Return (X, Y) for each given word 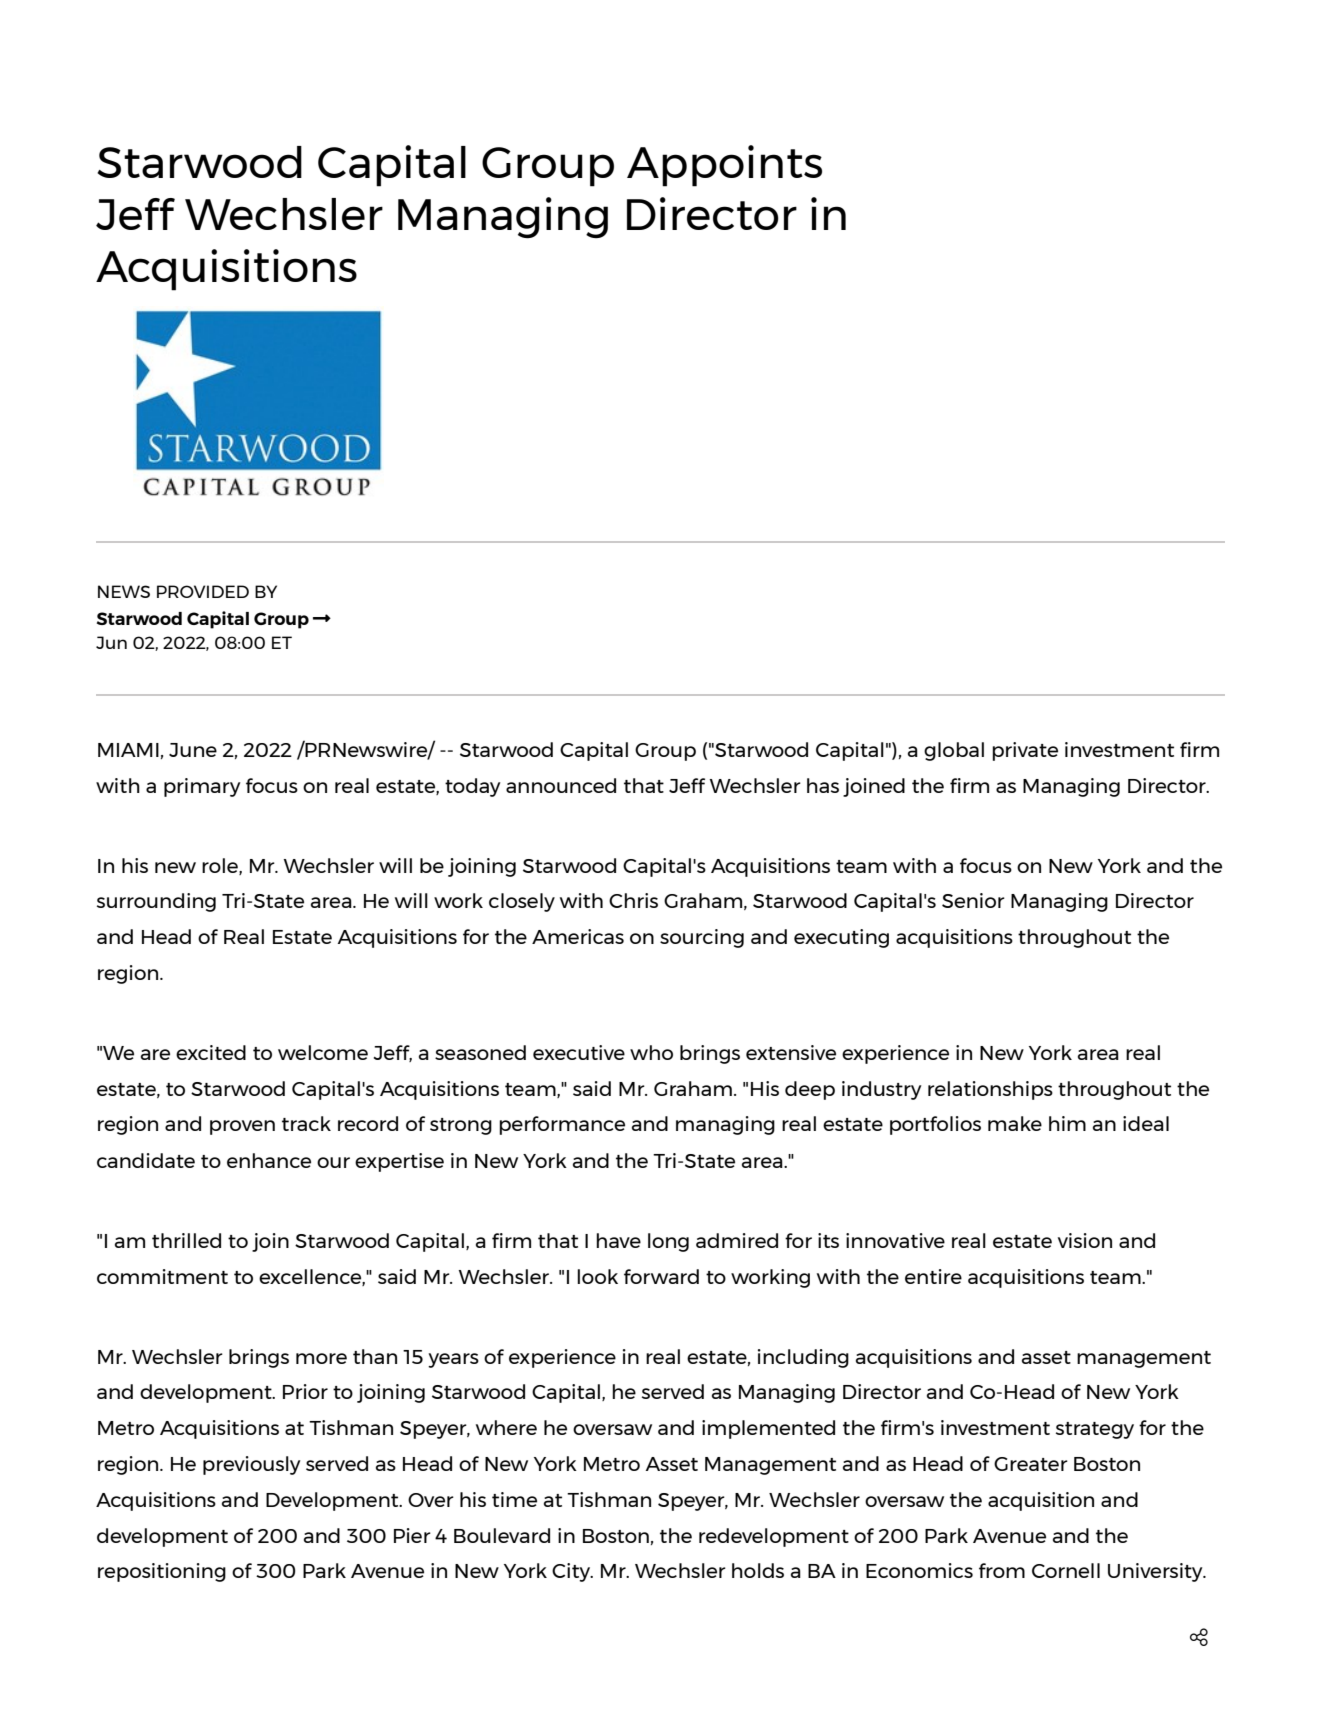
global (954, 751)
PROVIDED (203, 591)
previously (251, 1465)
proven (242, 1127)
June (193, 750)
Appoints (724, 166)
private (1025, 751)
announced (561, 785)
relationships (990, 1090)
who (651, 1052)
